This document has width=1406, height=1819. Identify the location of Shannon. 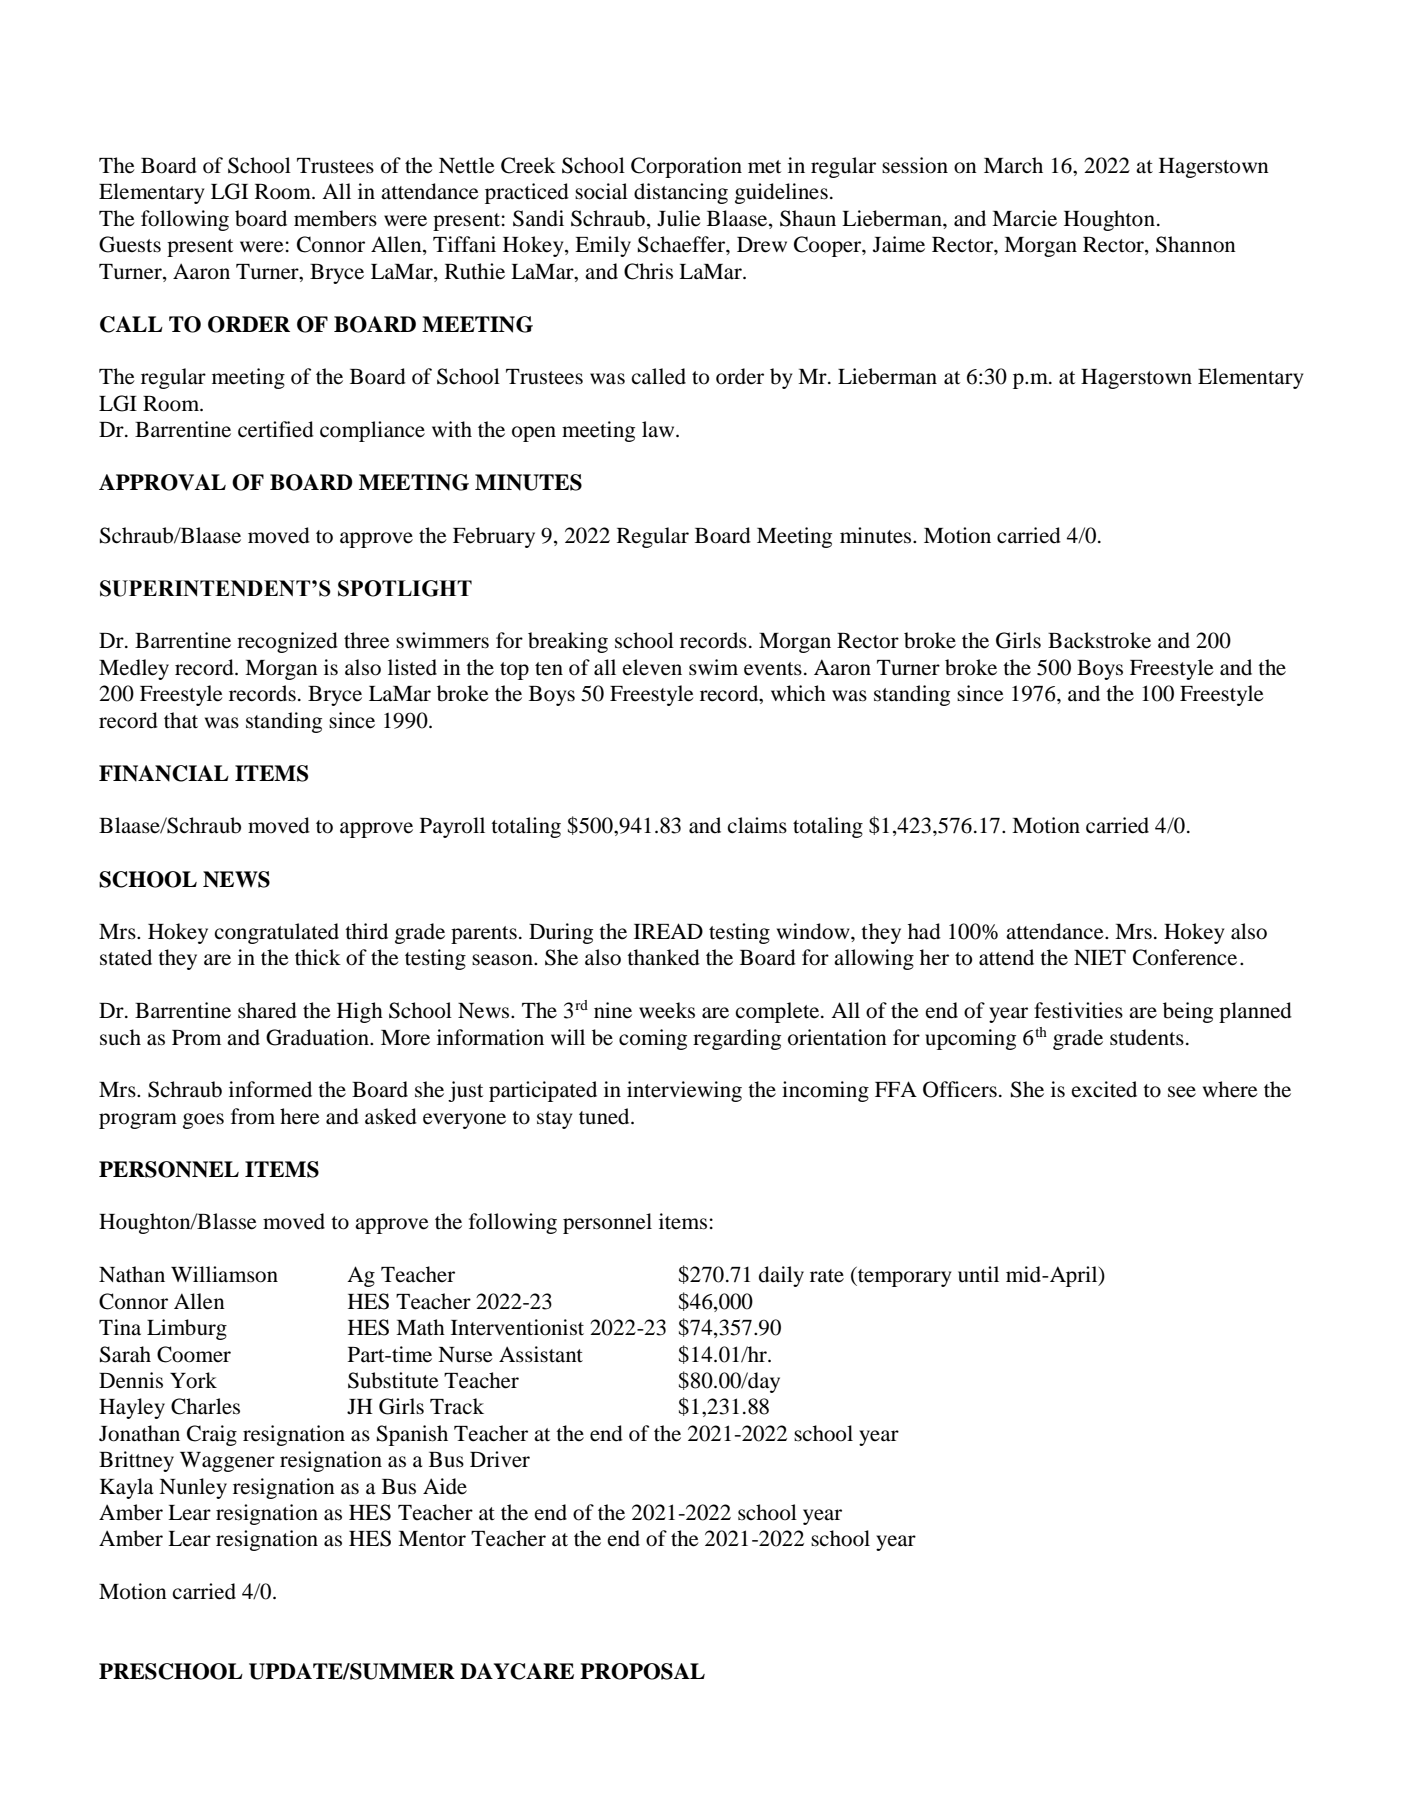
(1196, 244).
